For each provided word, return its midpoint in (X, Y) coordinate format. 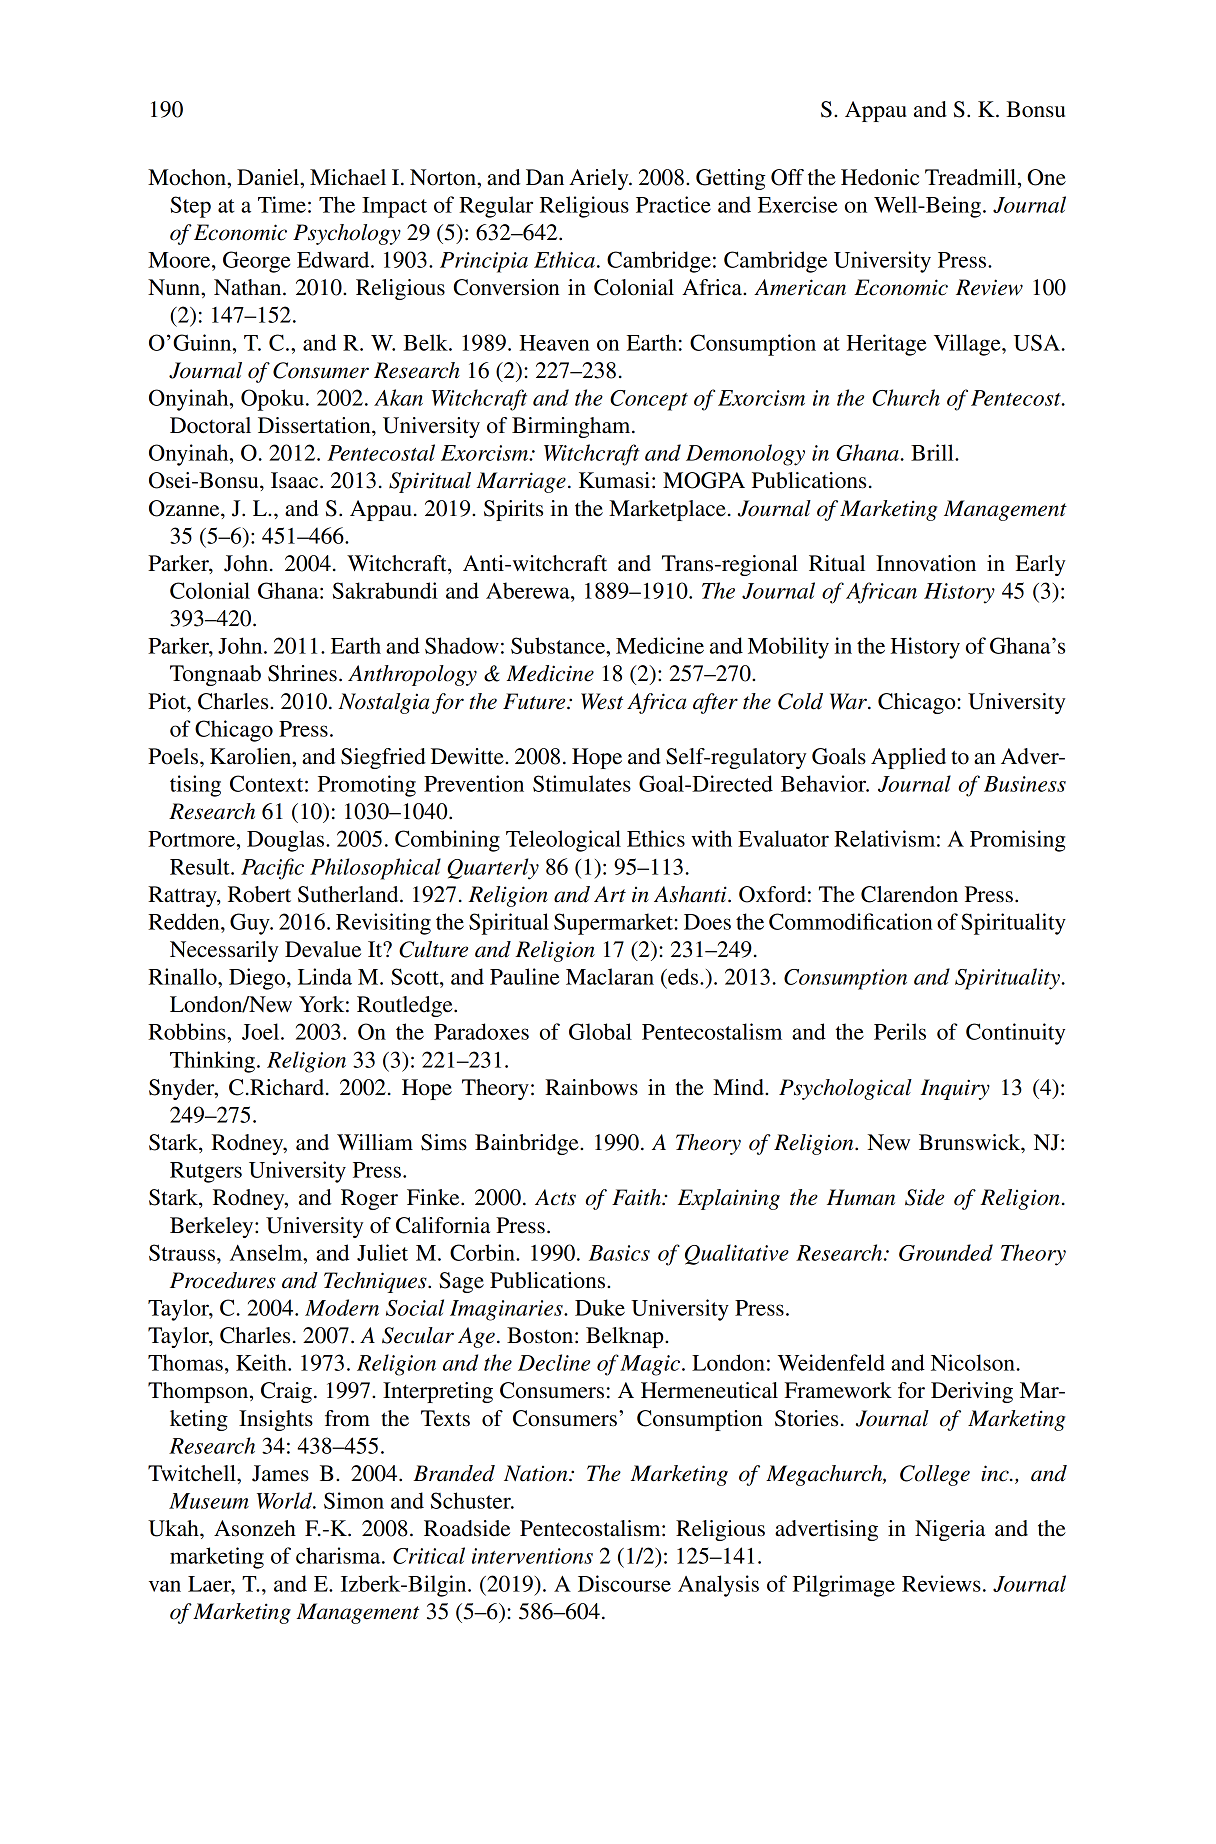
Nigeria (950, 1530)
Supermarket (614, 924)
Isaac (294, 480)
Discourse (624, 1583)
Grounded (946, 1252)
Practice (673, 204)
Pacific (272, 869)
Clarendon (909, 894)
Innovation (926, 563)
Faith (637, 1197)
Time (282, 204)
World (286, 1500)
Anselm (267, 1252)
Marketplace (667, 510)
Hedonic (880, 177)
